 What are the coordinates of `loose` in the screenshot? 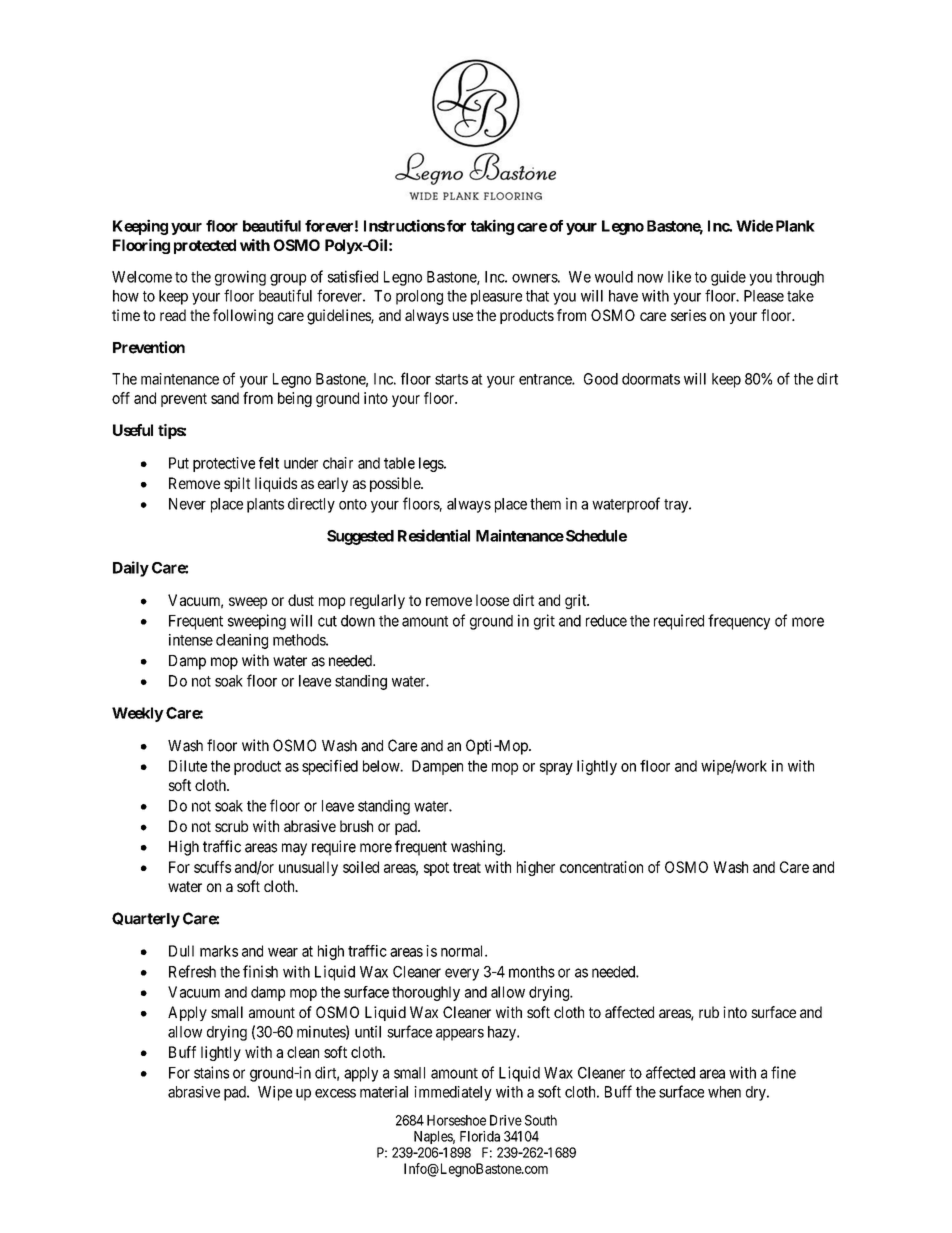 It's located at (492, 600).
